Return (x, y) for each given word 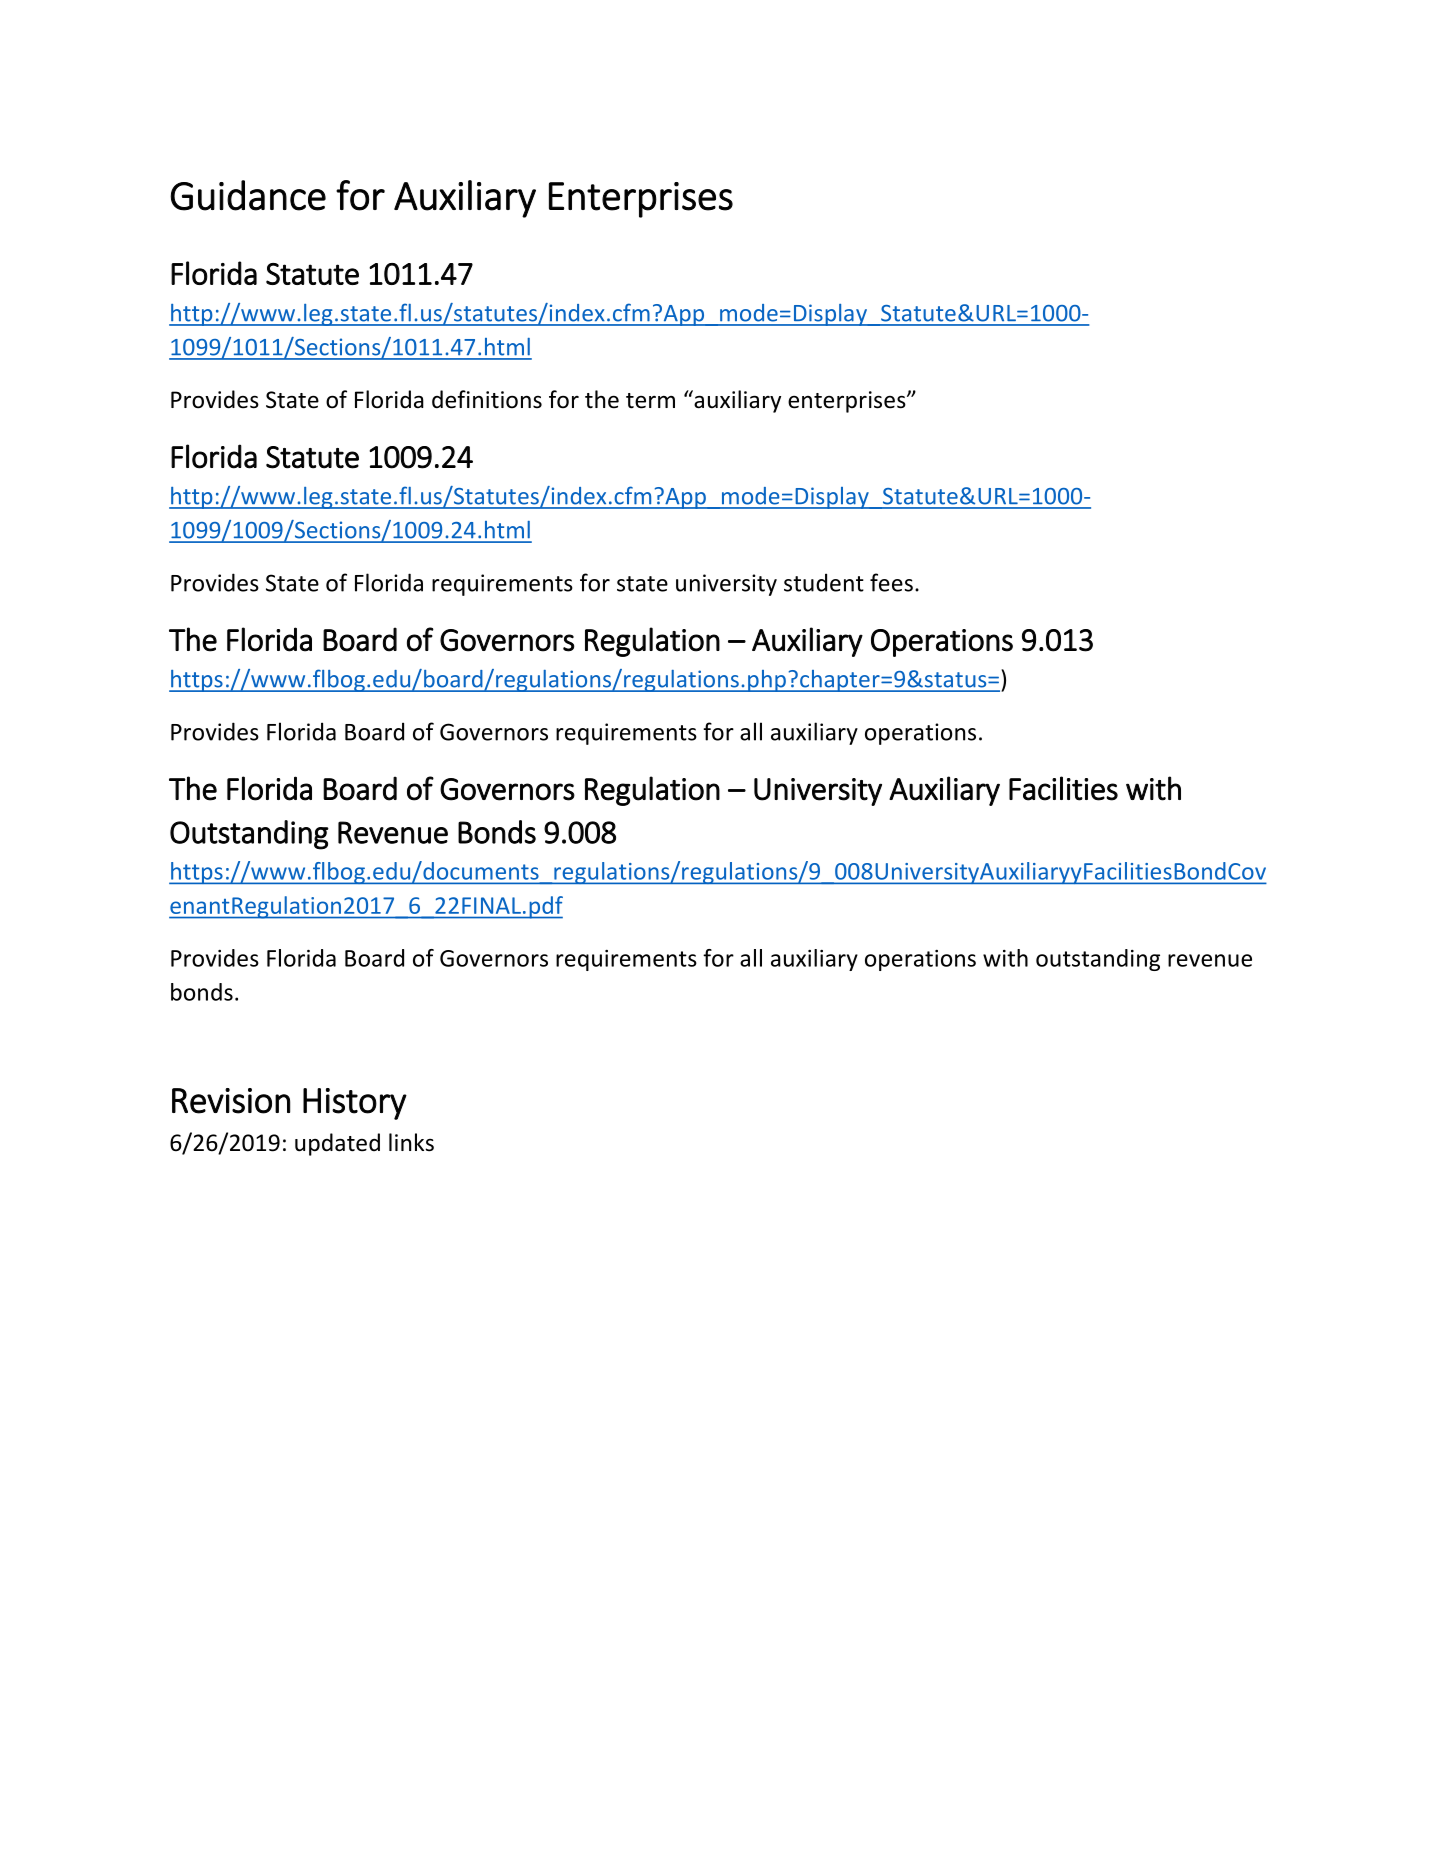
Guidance (248, 195)
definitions (487, 399)
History (355, 1104)
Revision (231, 1101)
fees (891, 582)
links (411, 1142)
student (824, 582)
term (650, 401)
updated (337, 1144)
